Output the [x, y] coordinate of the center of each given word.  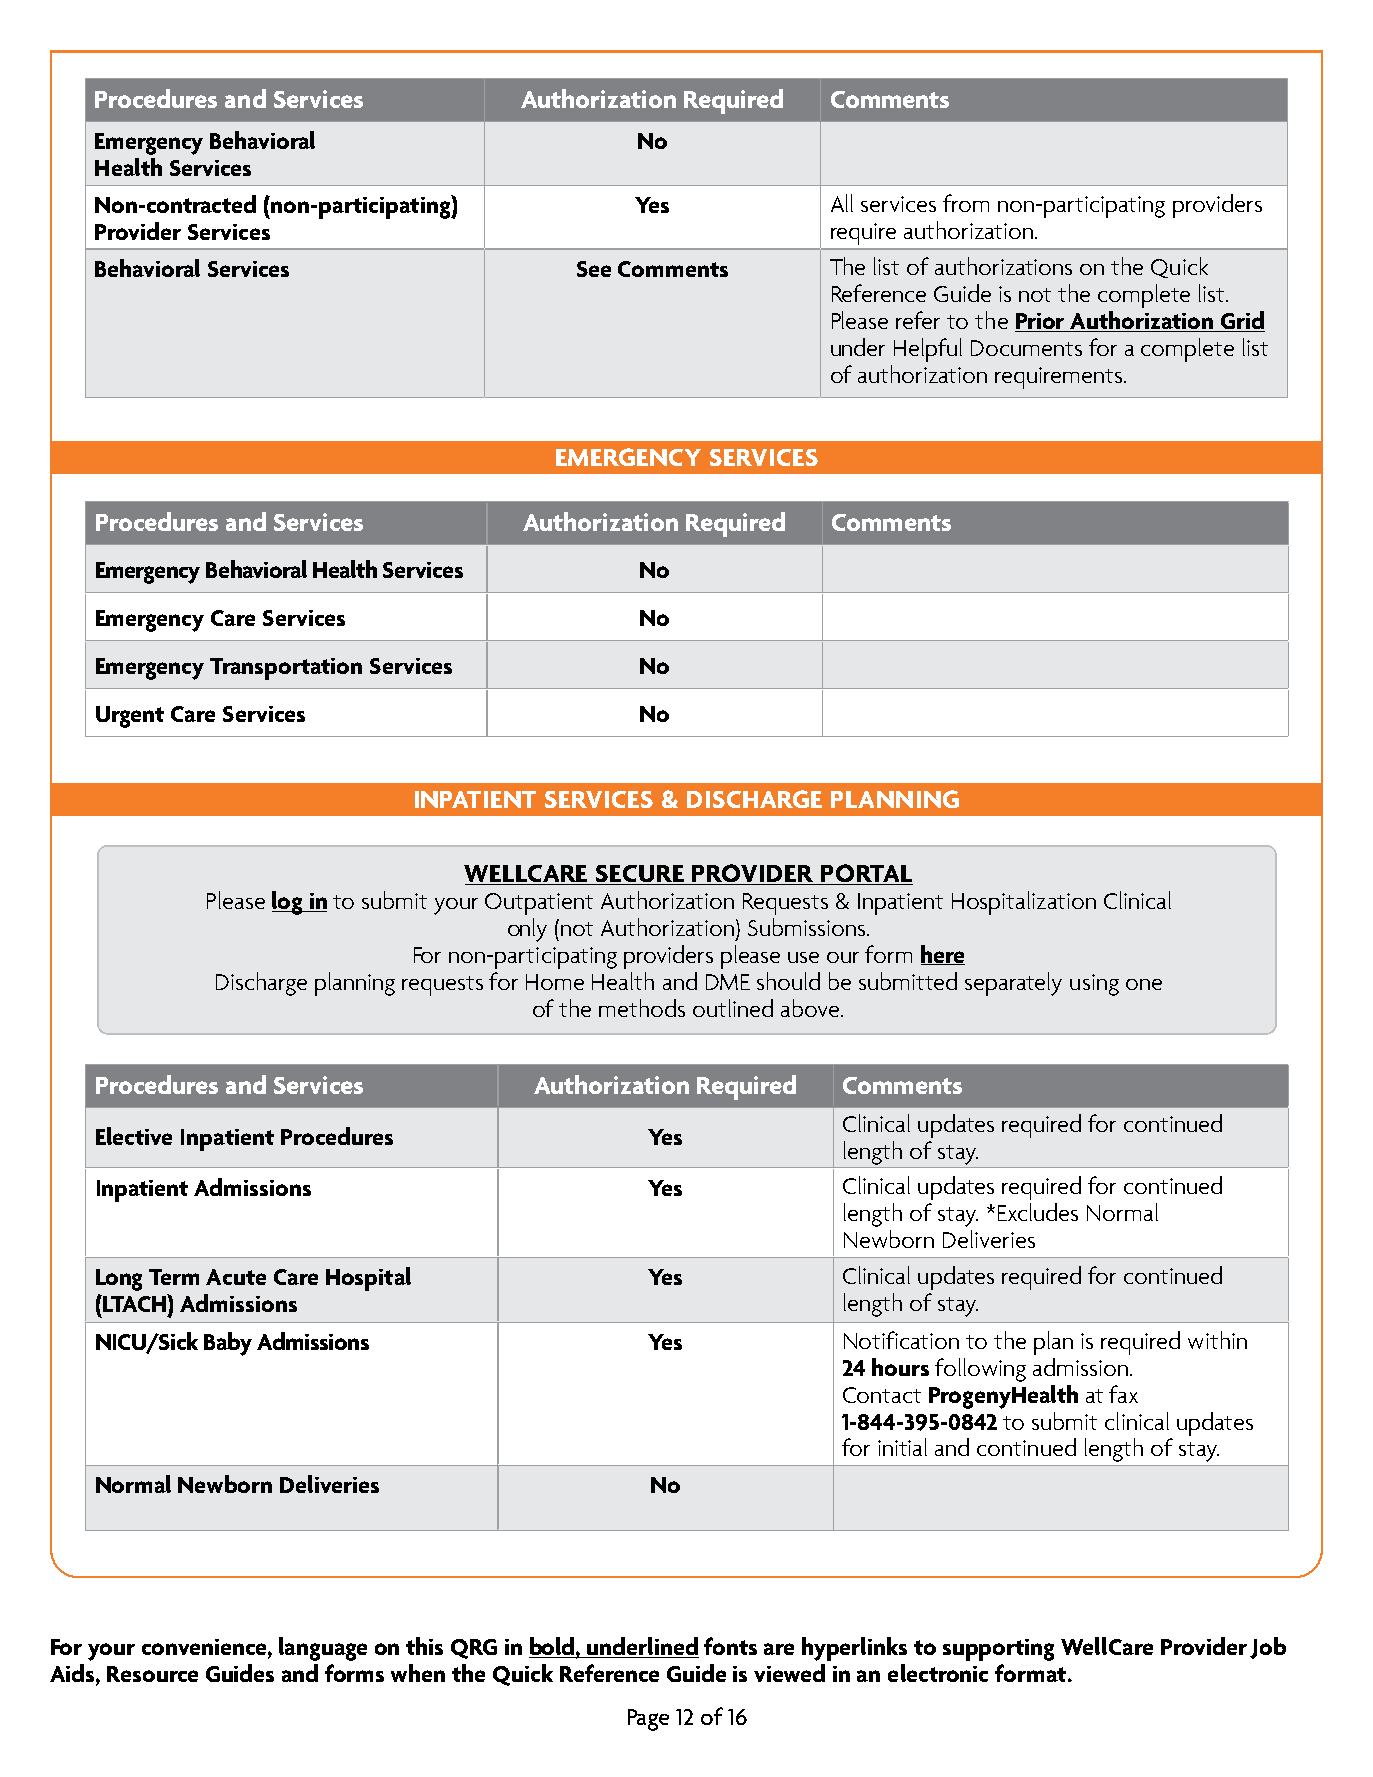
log [288, 903]
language [323, 1649]
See [594, 269]
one [1144, 984]
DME [728, 982]
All [842, 203]
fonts [730, 1646]
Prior [1041, 322]
